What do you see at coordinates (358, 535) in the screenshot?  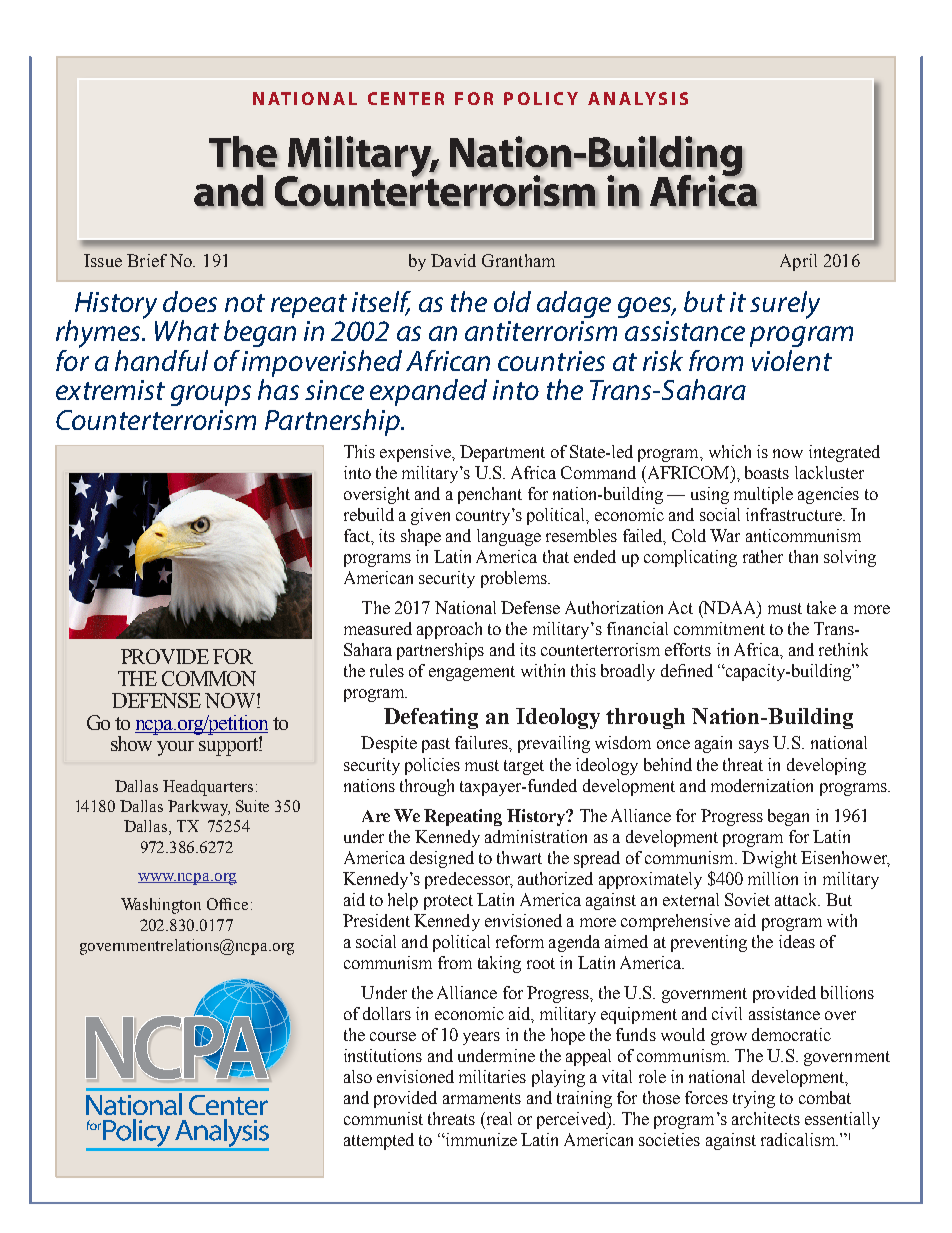 I see `fact` at bounding box center [358, 535].
